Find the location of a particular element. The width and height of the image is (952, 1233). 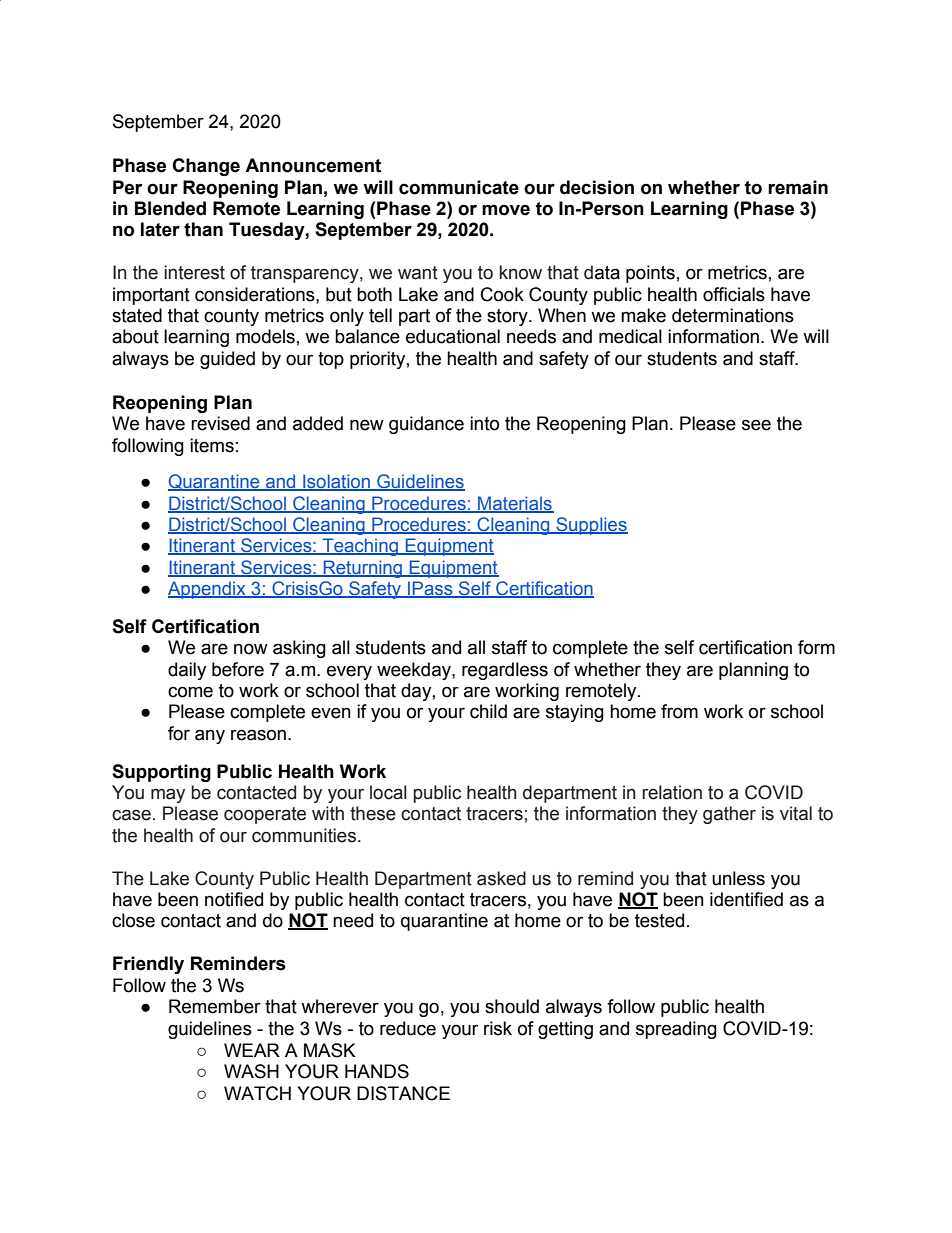

remain is located at coordinates (798, 187).
